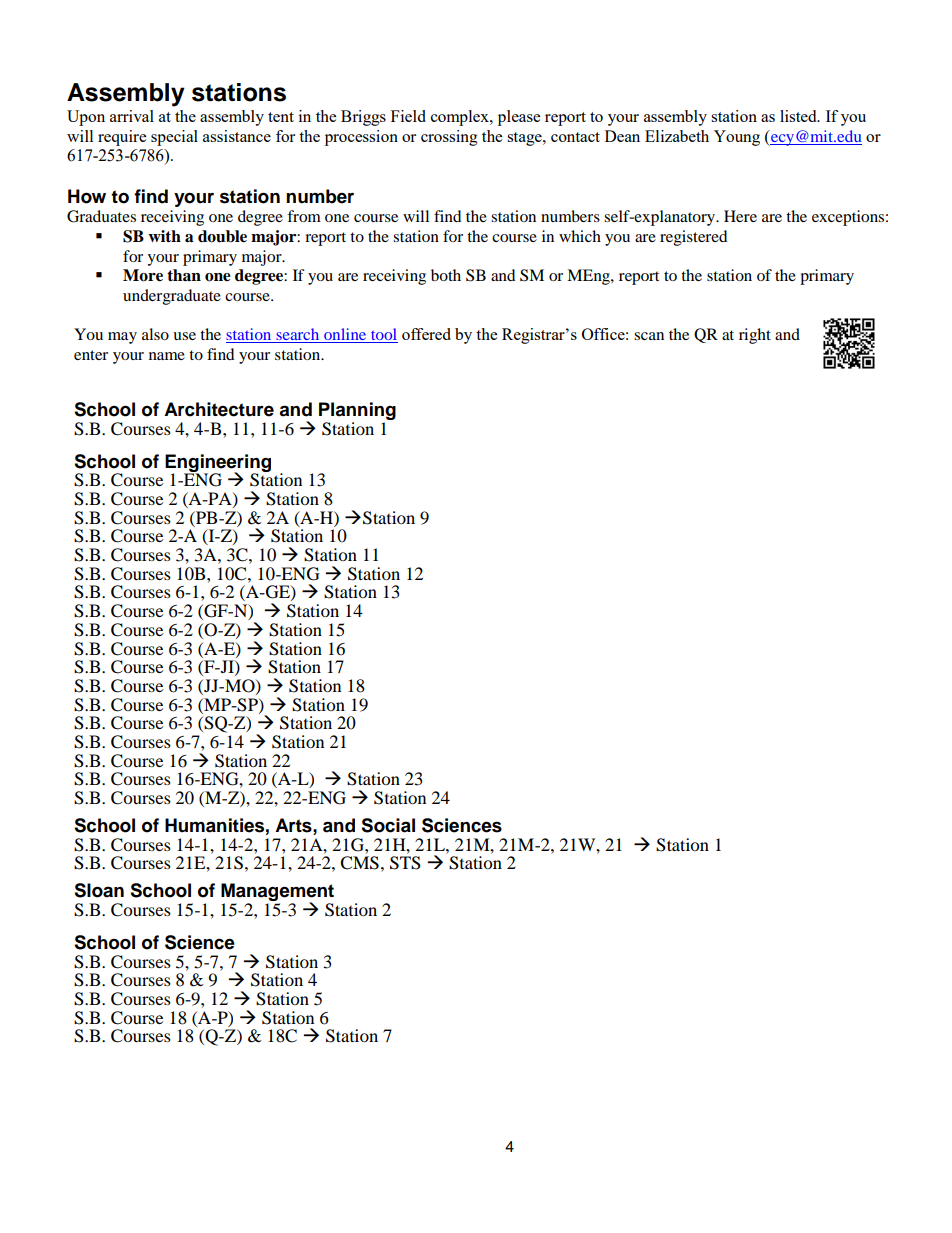 The width and height of the screenshot is (952, 1233). Describe the element at coordinates (755, 336) in the screenshot. I see `right` at that location.
